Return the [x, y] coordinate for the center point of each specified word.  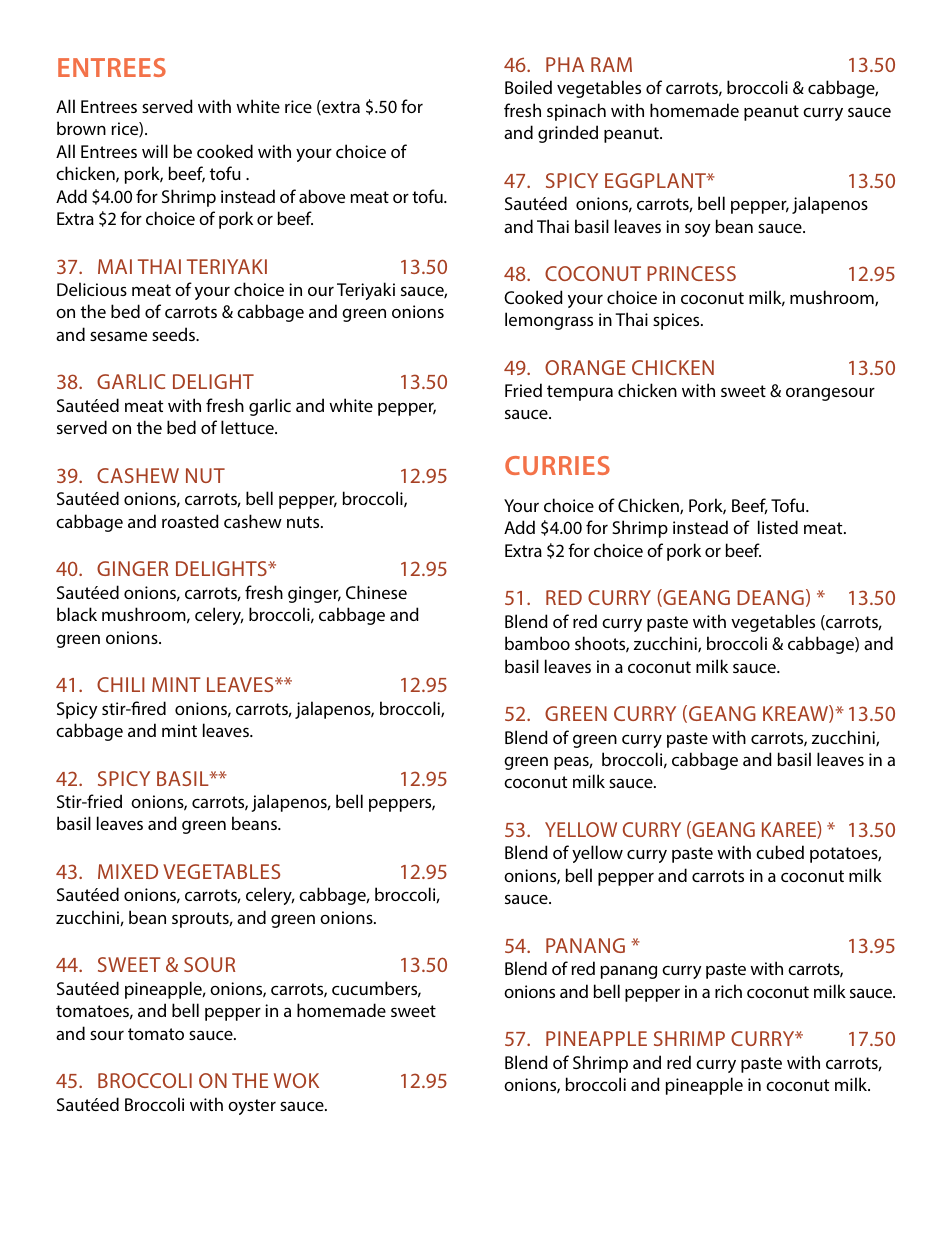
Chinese [376, 592]
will [155, 151]
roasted [190, 521]
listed [778, 527]
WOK [296, 1080]
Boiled [528, 87]
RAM [611, 64]
